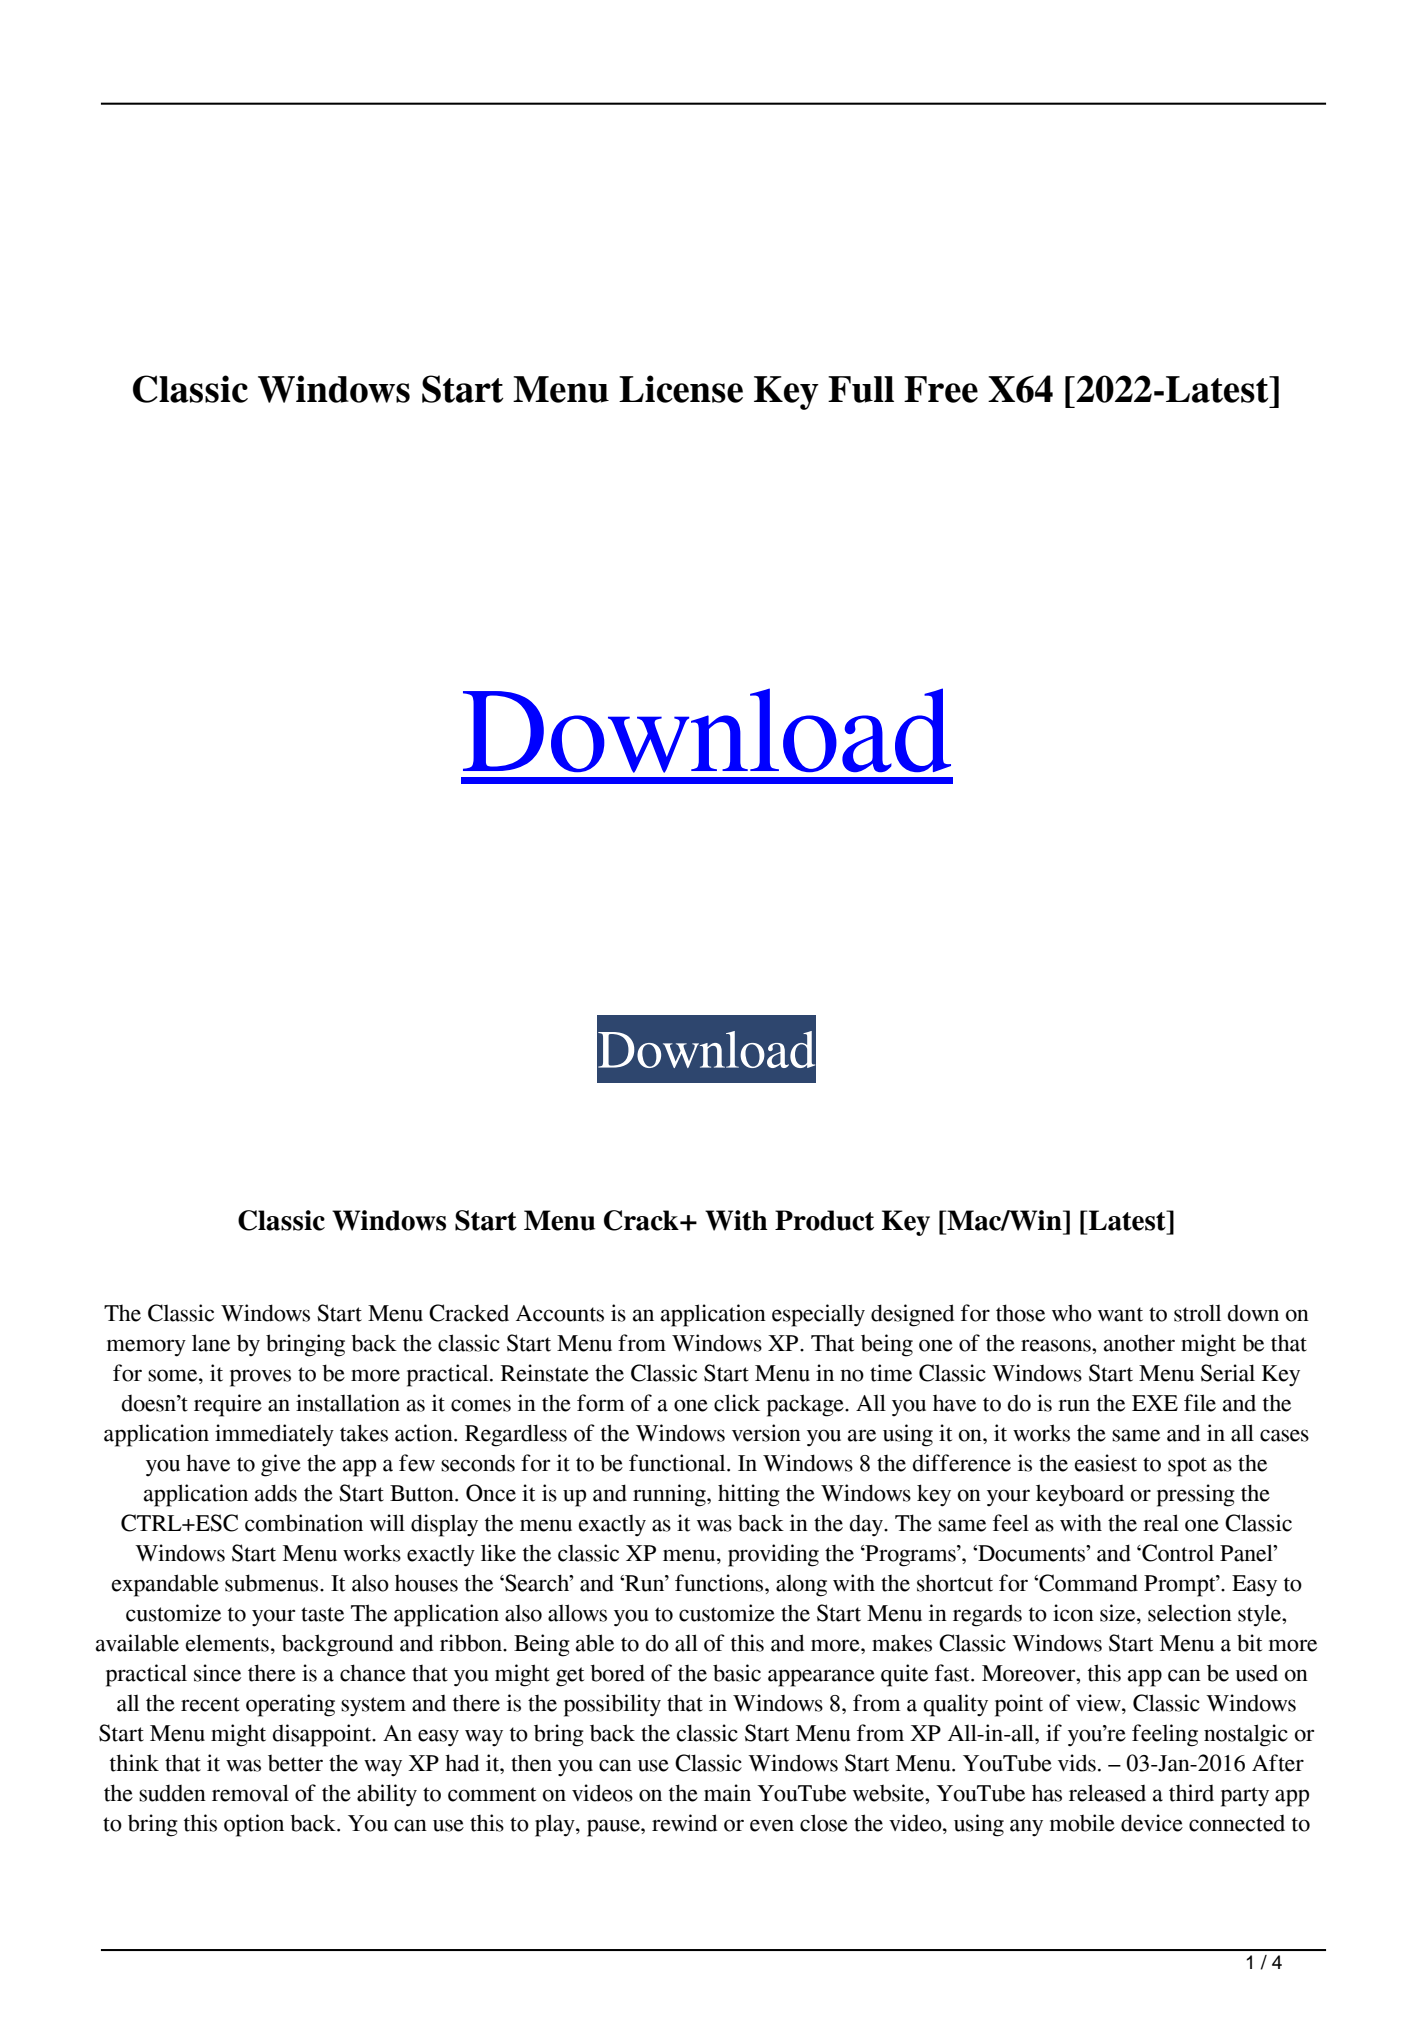 This screenshot has height=2018, width=1427. I want to click on Free, so click(941, 389).
